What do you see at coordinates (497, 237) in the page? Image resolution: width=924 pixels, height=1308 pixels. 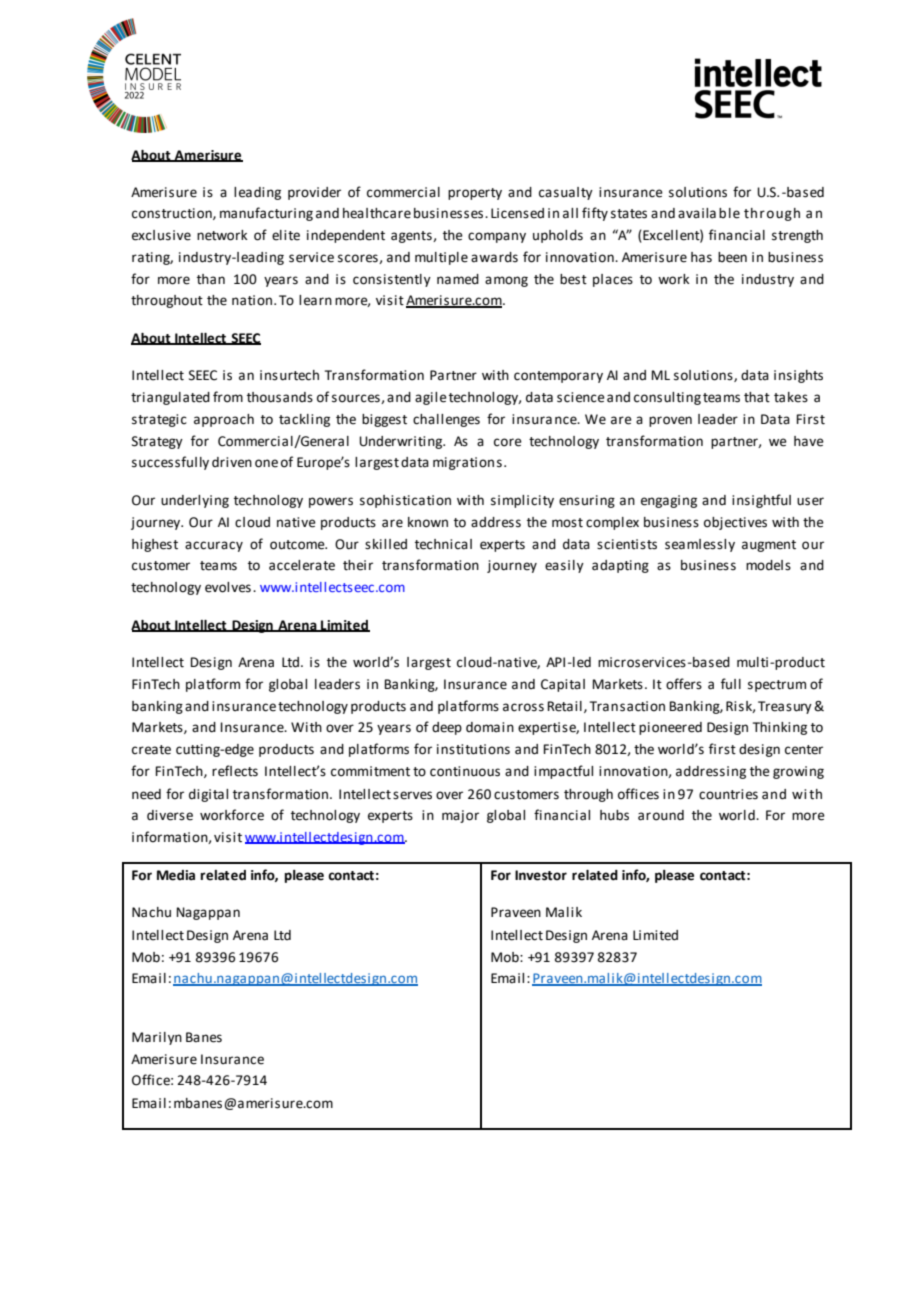 I see `company` at bounding box center [497, 237].
